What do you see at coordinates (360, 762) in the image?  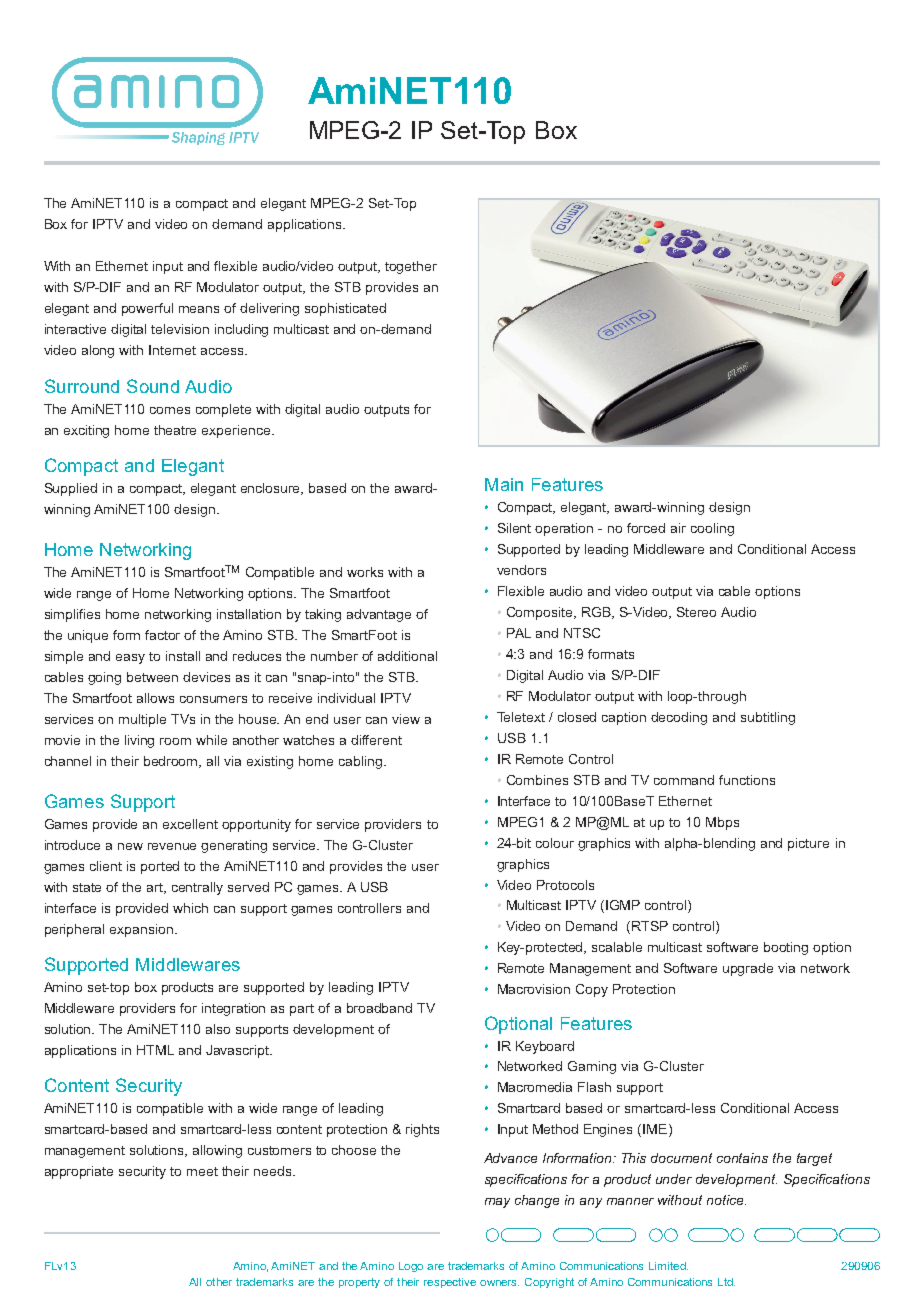 I see `cabling` at bounding box center [360, 762].
